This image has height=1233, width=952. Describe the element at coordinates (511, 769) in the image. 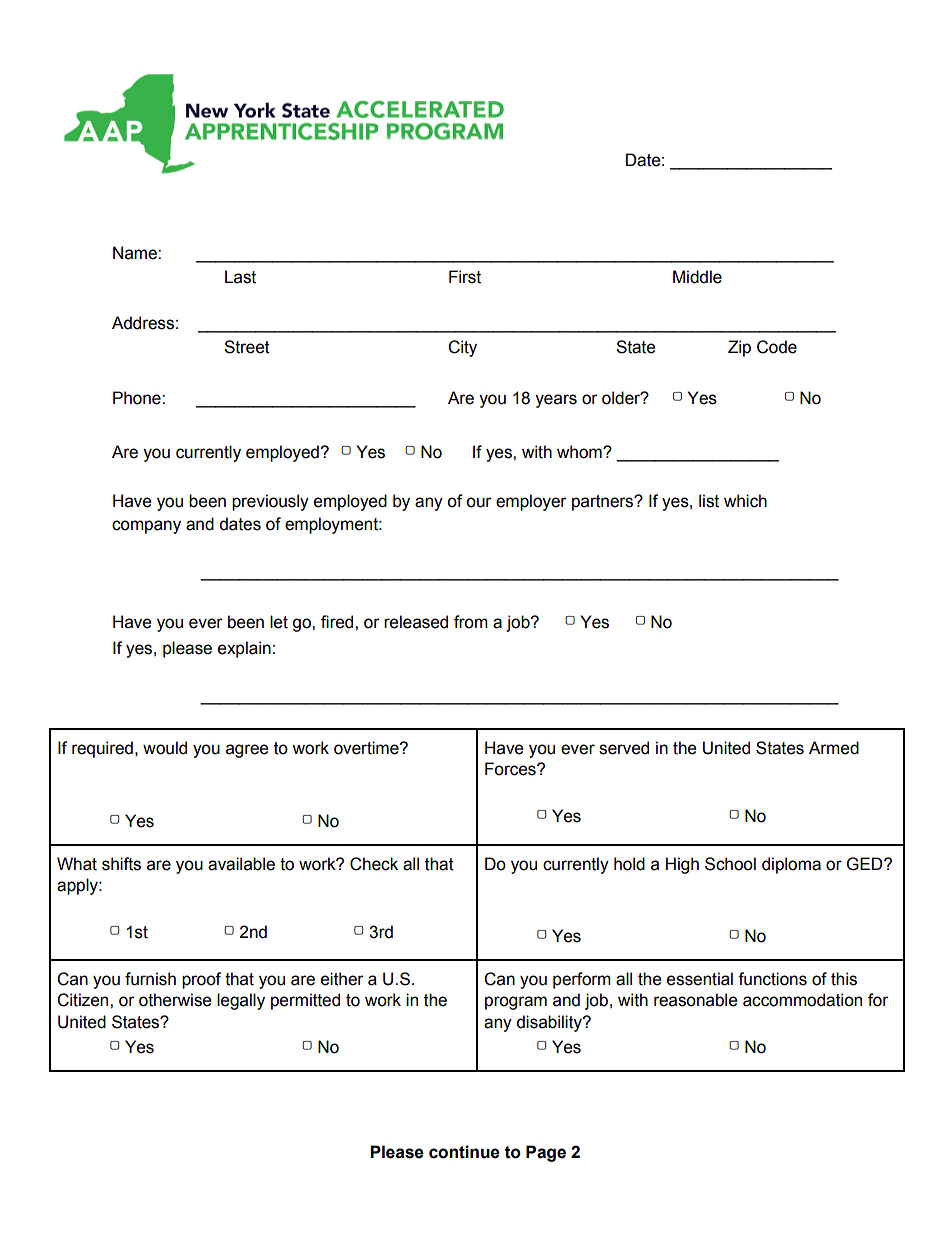

I see `Forces` at that location.
